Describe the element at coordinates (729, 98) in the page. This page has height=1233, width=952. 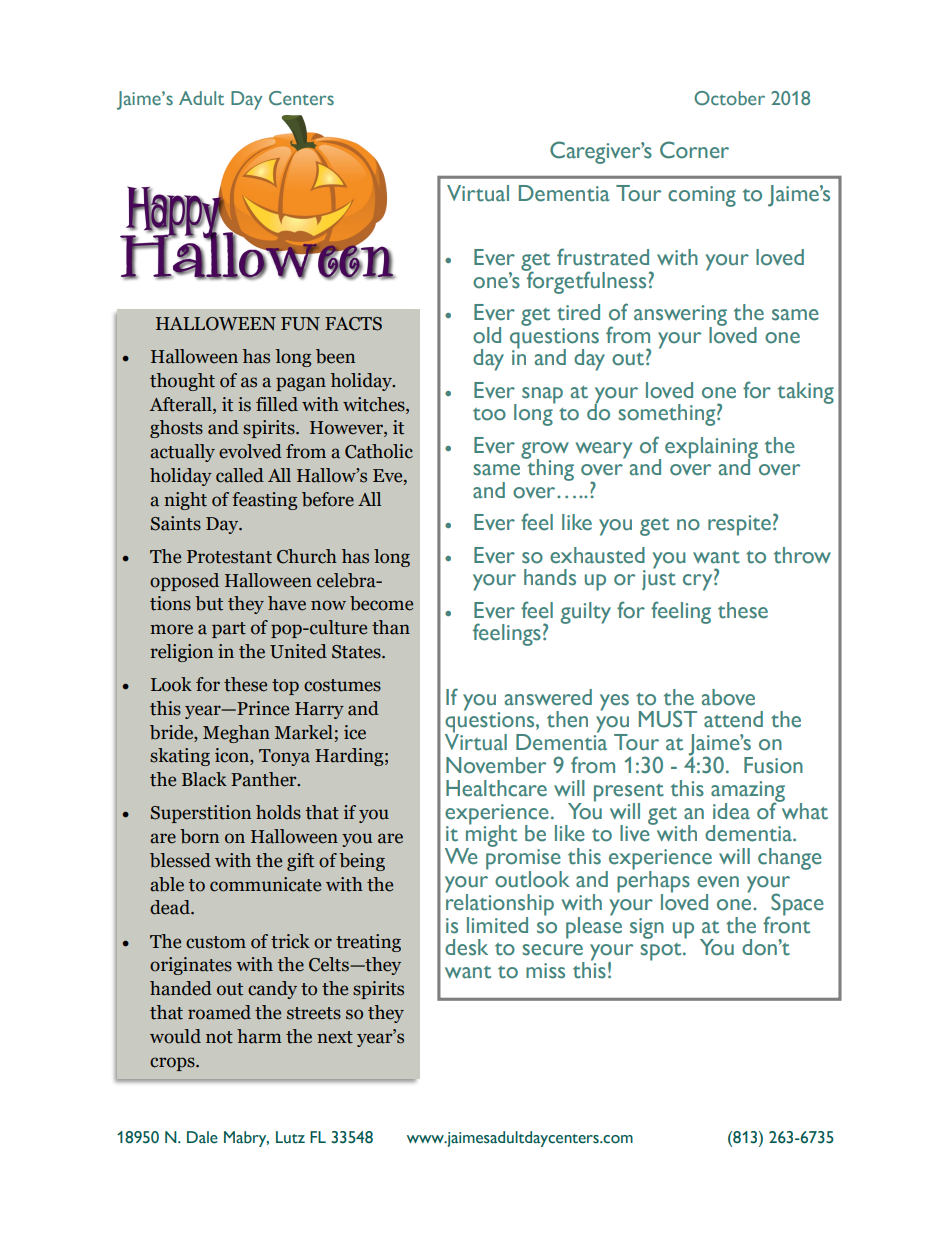
I see `October` at that location.
